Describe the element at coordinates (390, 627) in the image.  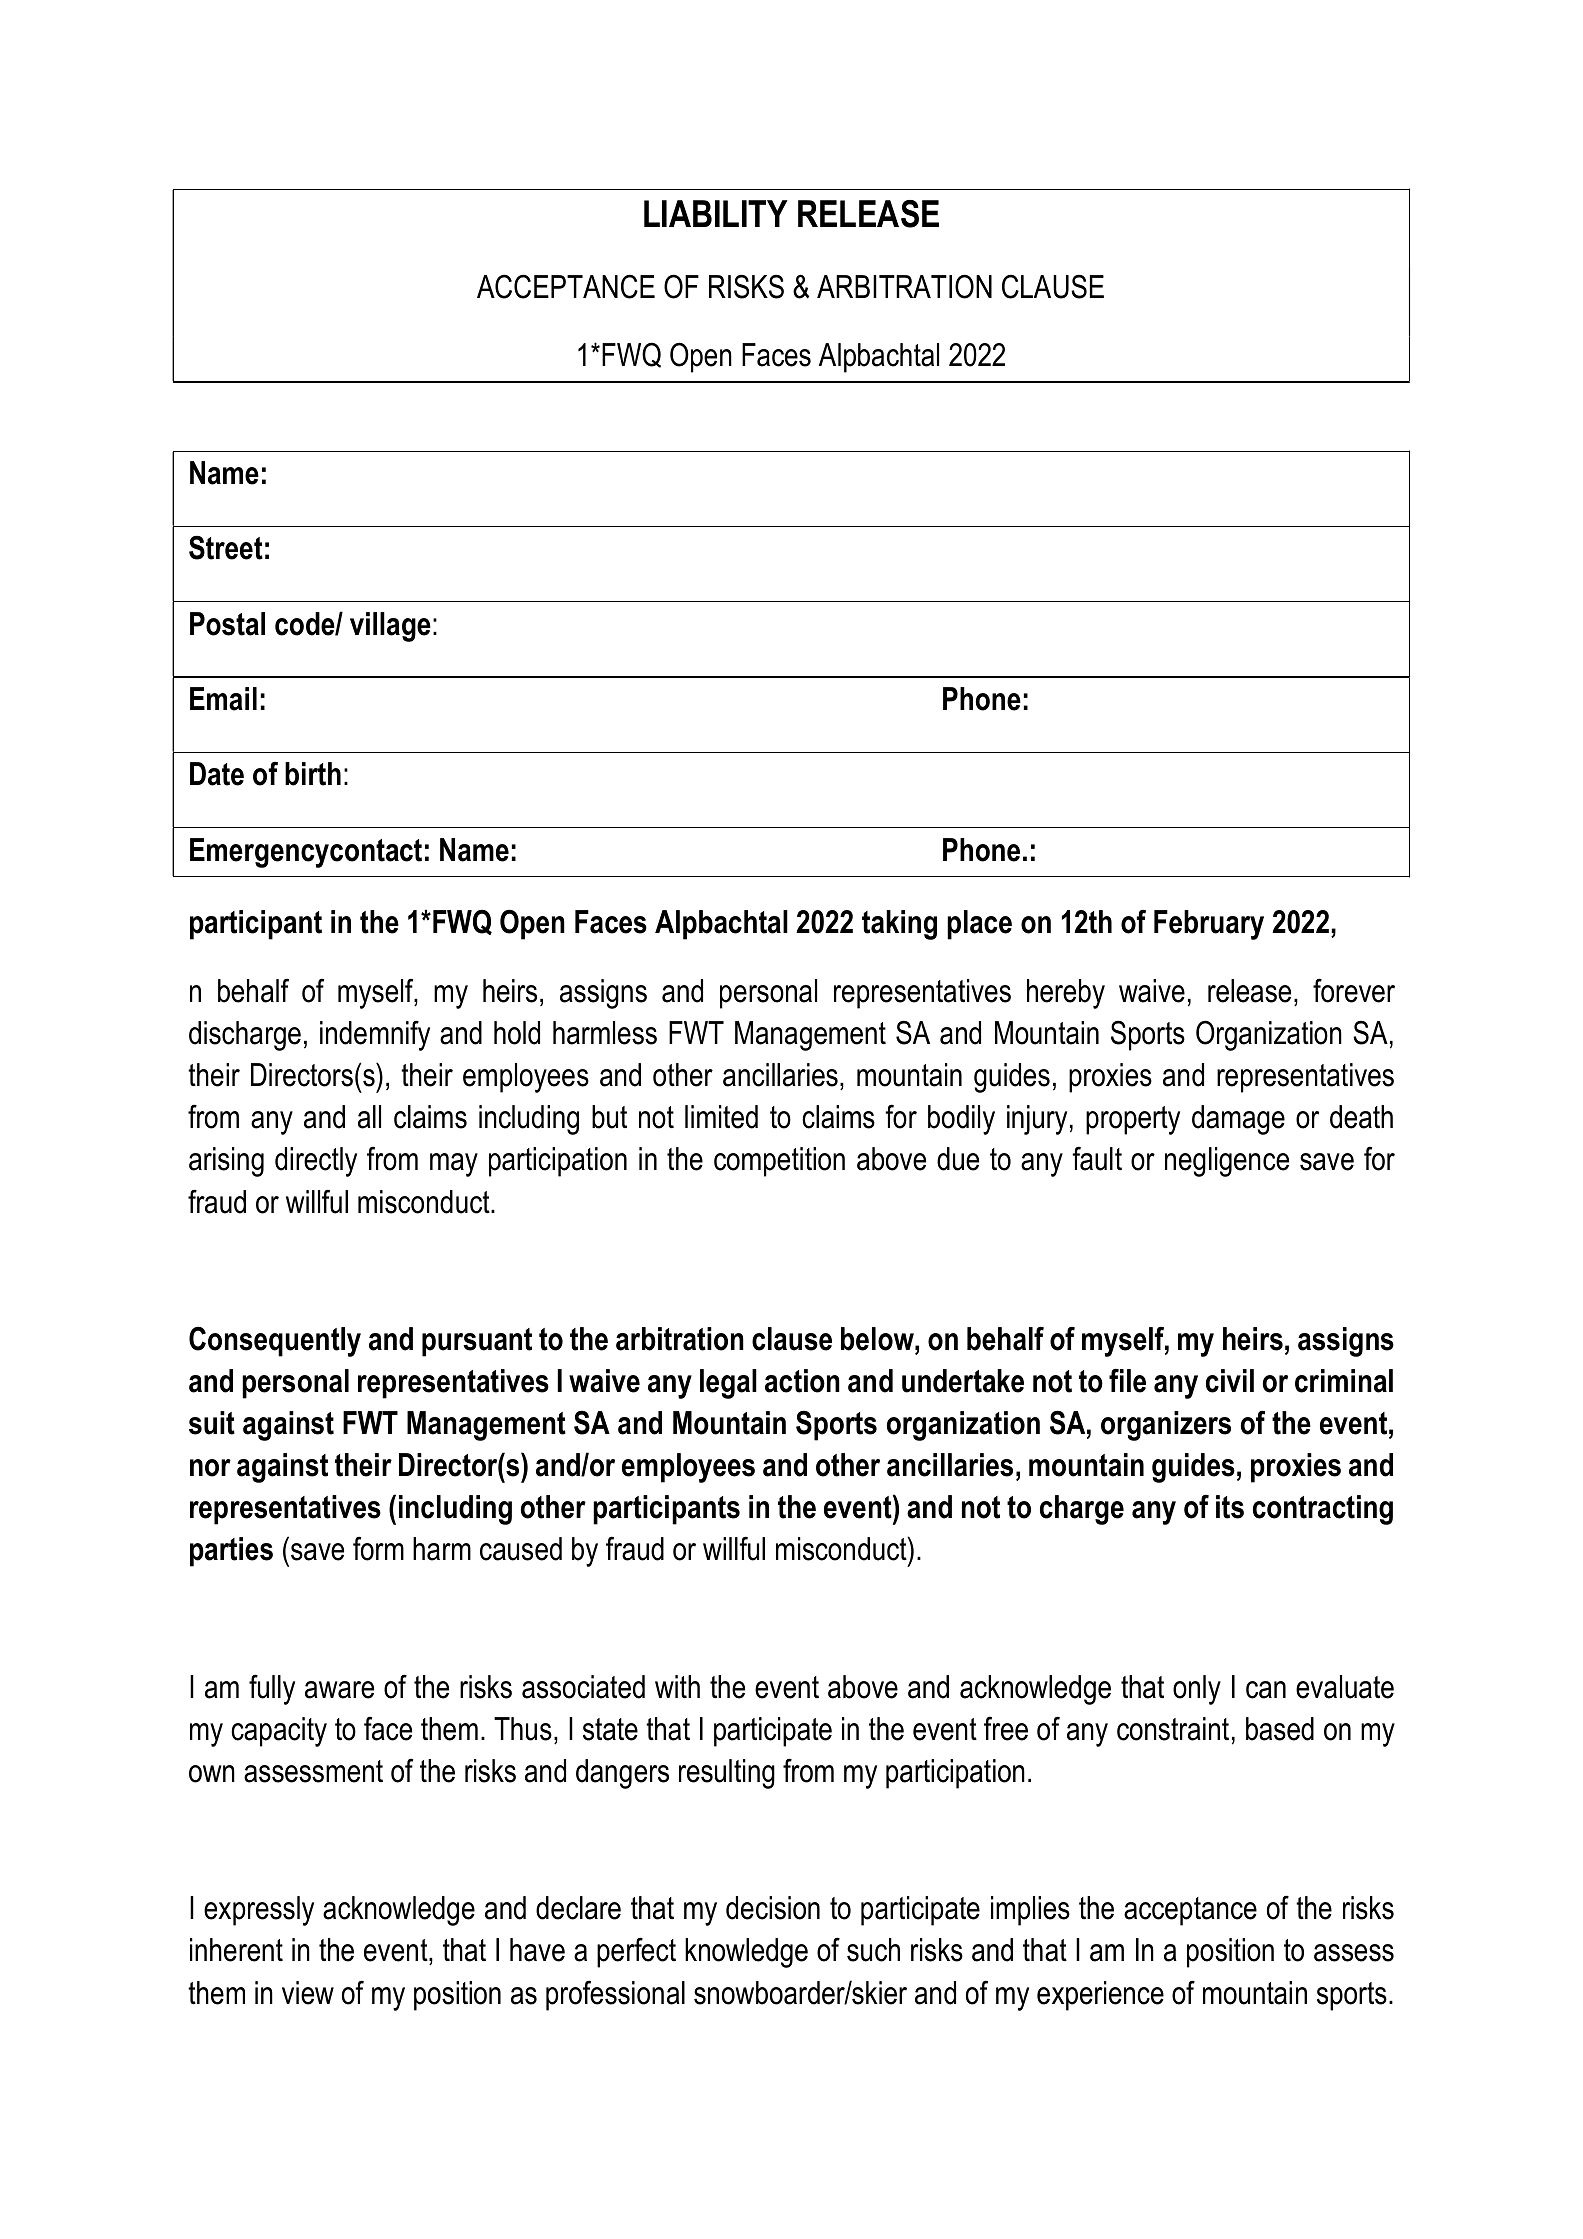
I see `village` at that location.
